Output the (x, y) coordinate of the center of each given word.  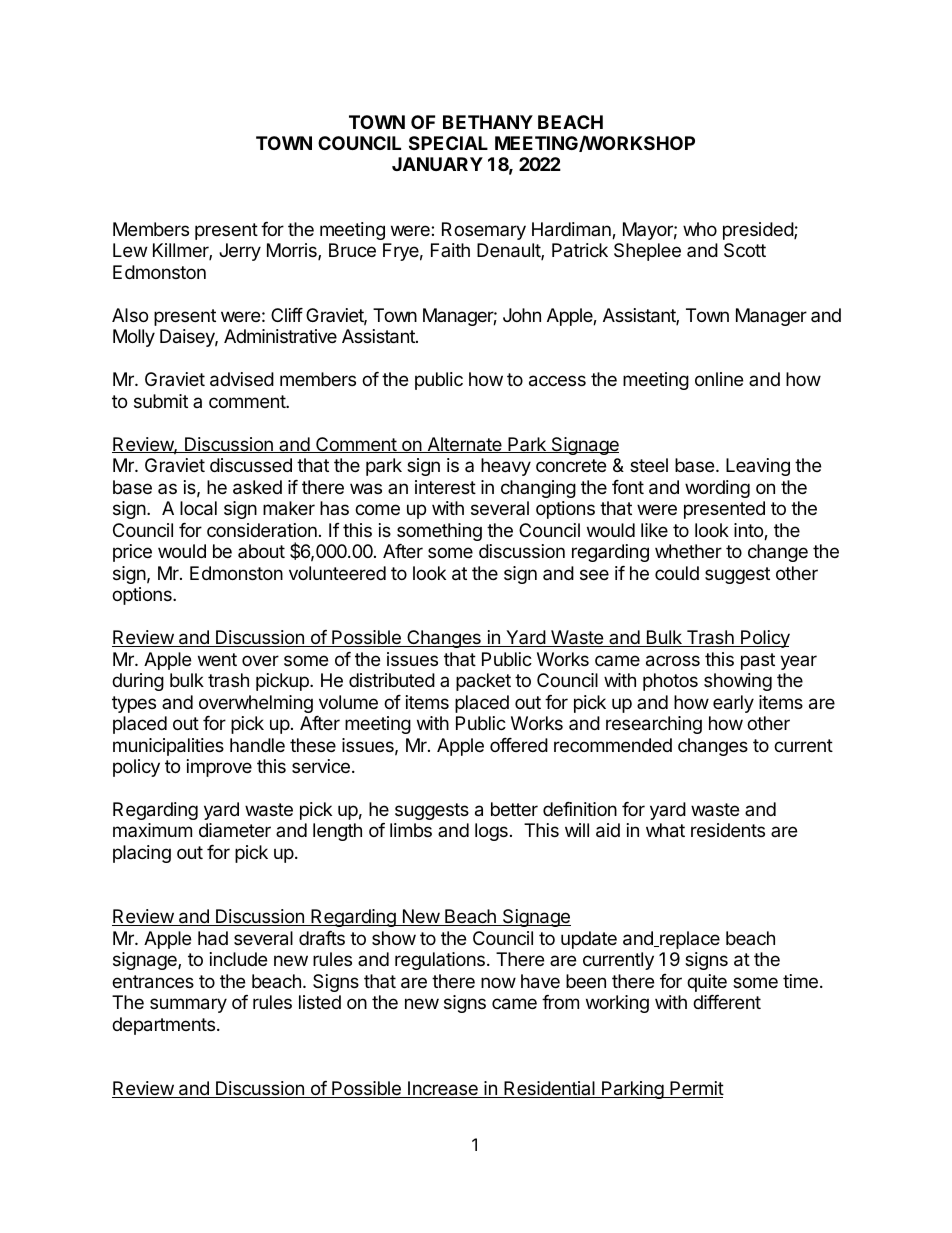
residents (728, 830)
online (719, 379)
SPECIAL (448, 143)
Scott (745, 250)
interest (445, 487)
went (217, 659)
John (522, 315)
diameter (235, 830)
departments (165, 1026)
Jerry (240, 252)
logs (491, 832)
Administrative (280, 336)
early (733, 704)
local (198, 508)
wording (717, 489)
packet (483, 682)
